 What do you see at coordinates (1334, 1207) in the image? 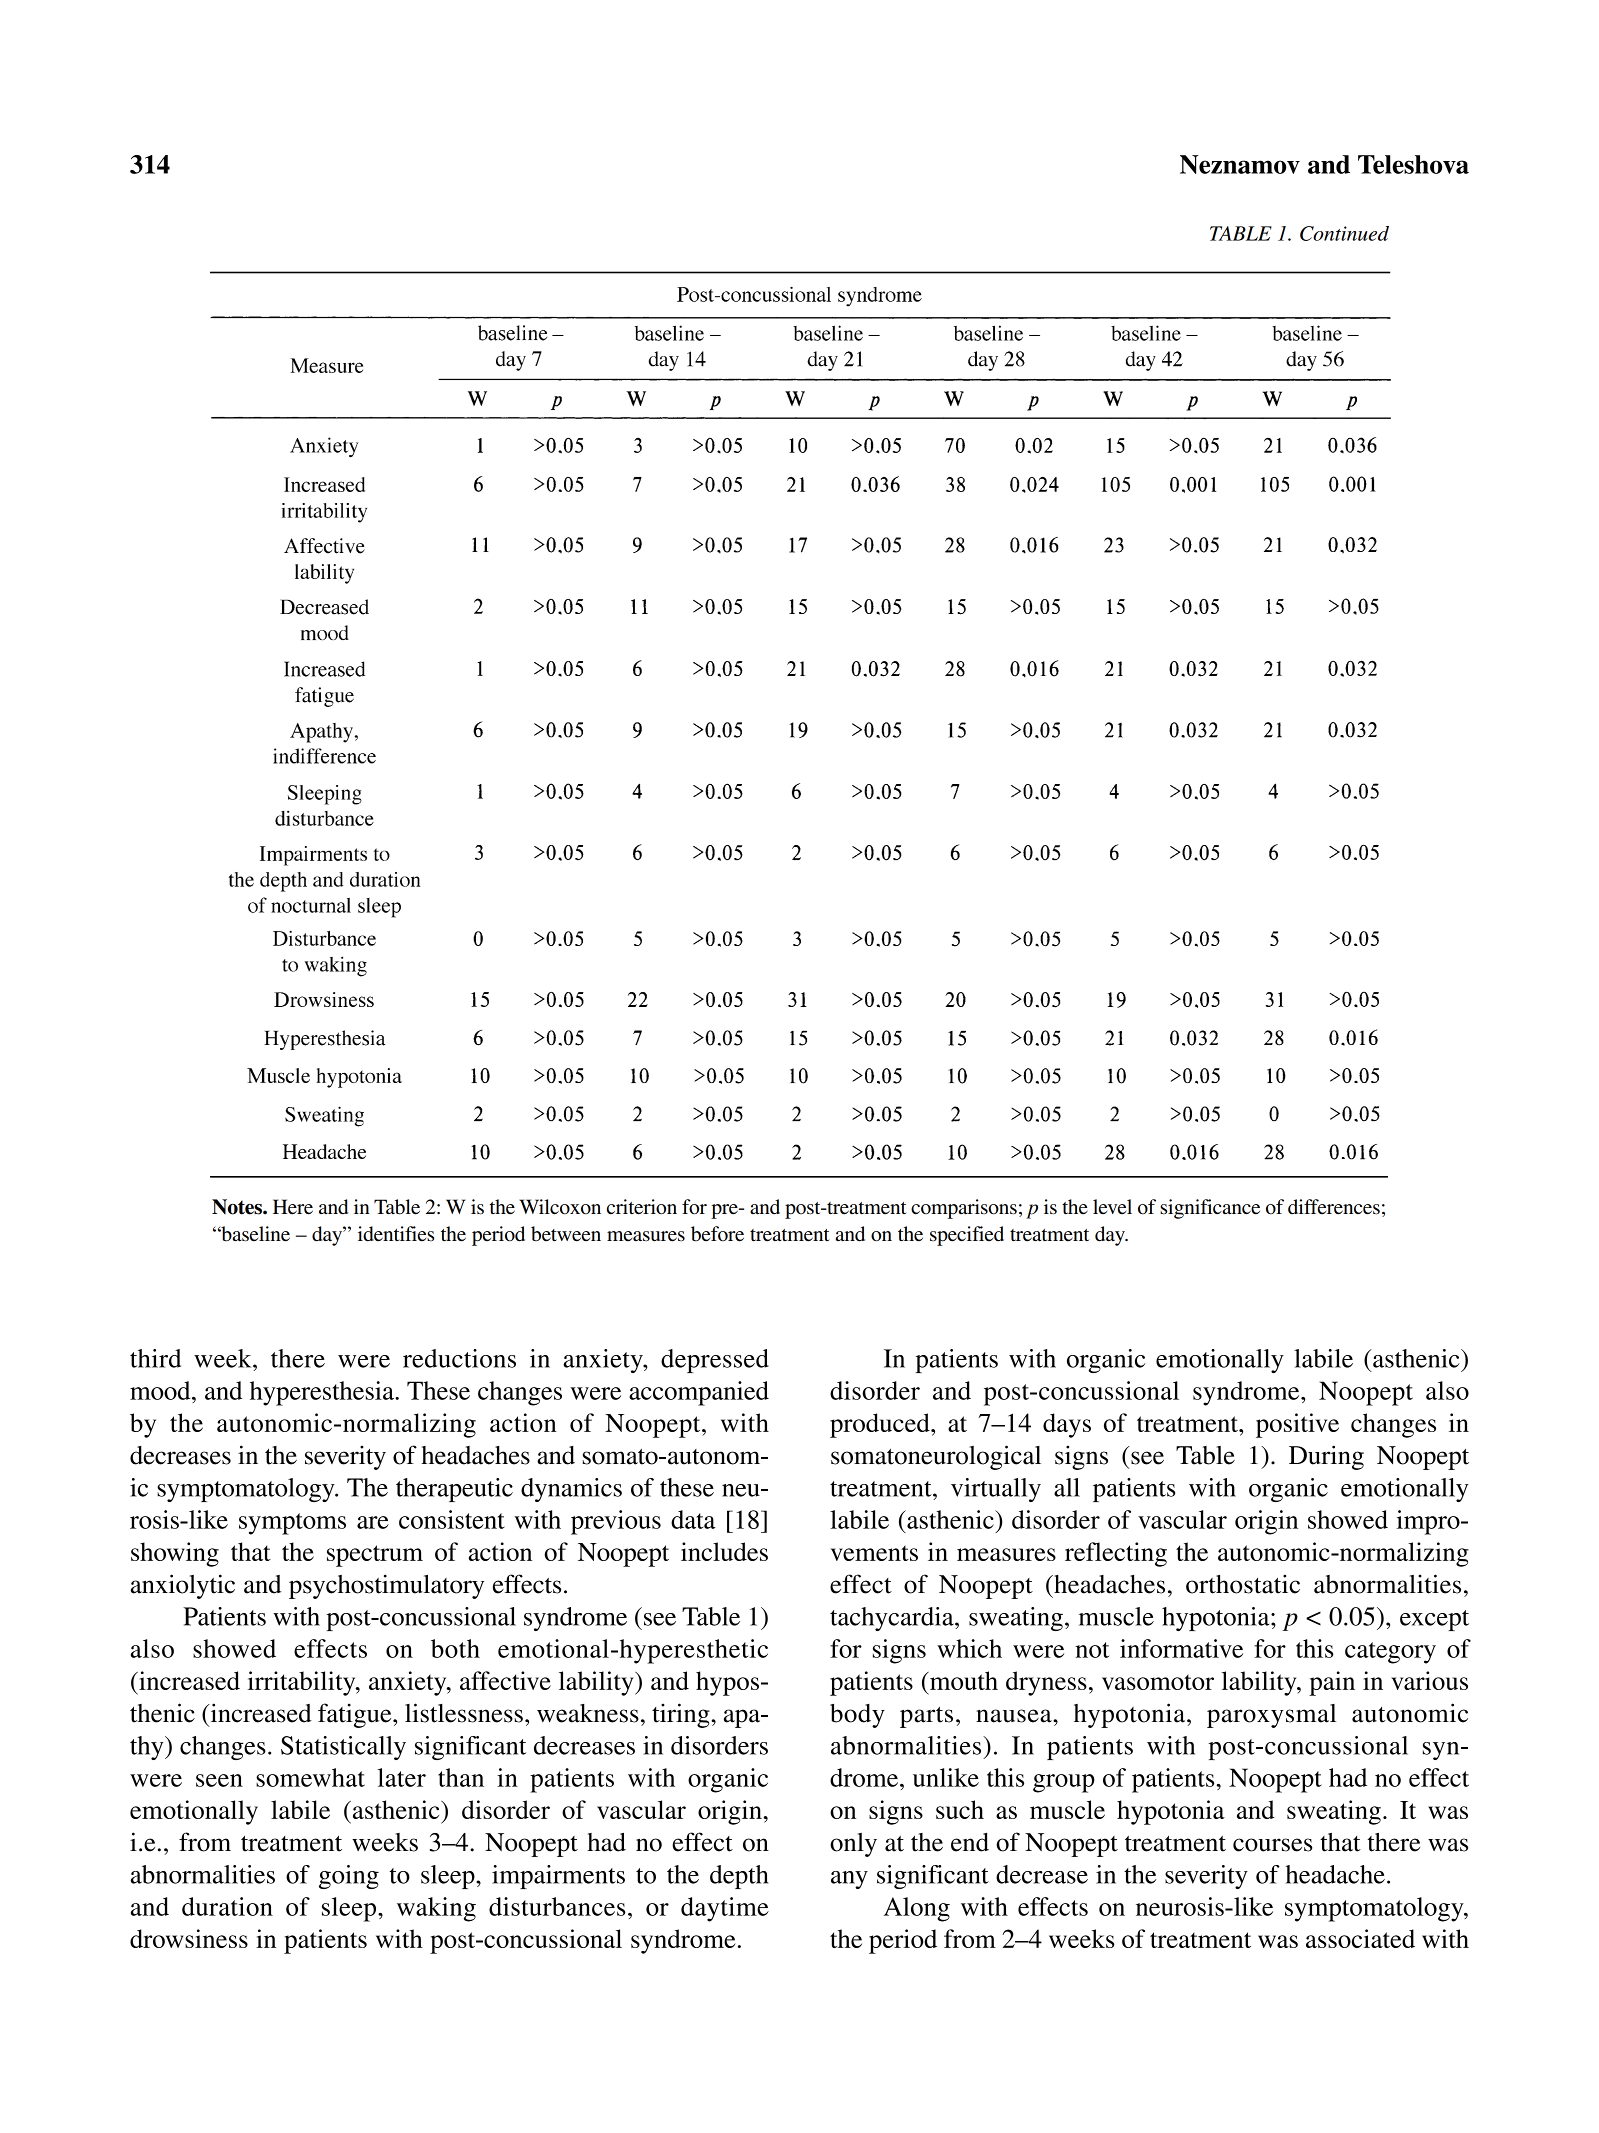
I see `differences` at bounding box center [1334, 1207].
